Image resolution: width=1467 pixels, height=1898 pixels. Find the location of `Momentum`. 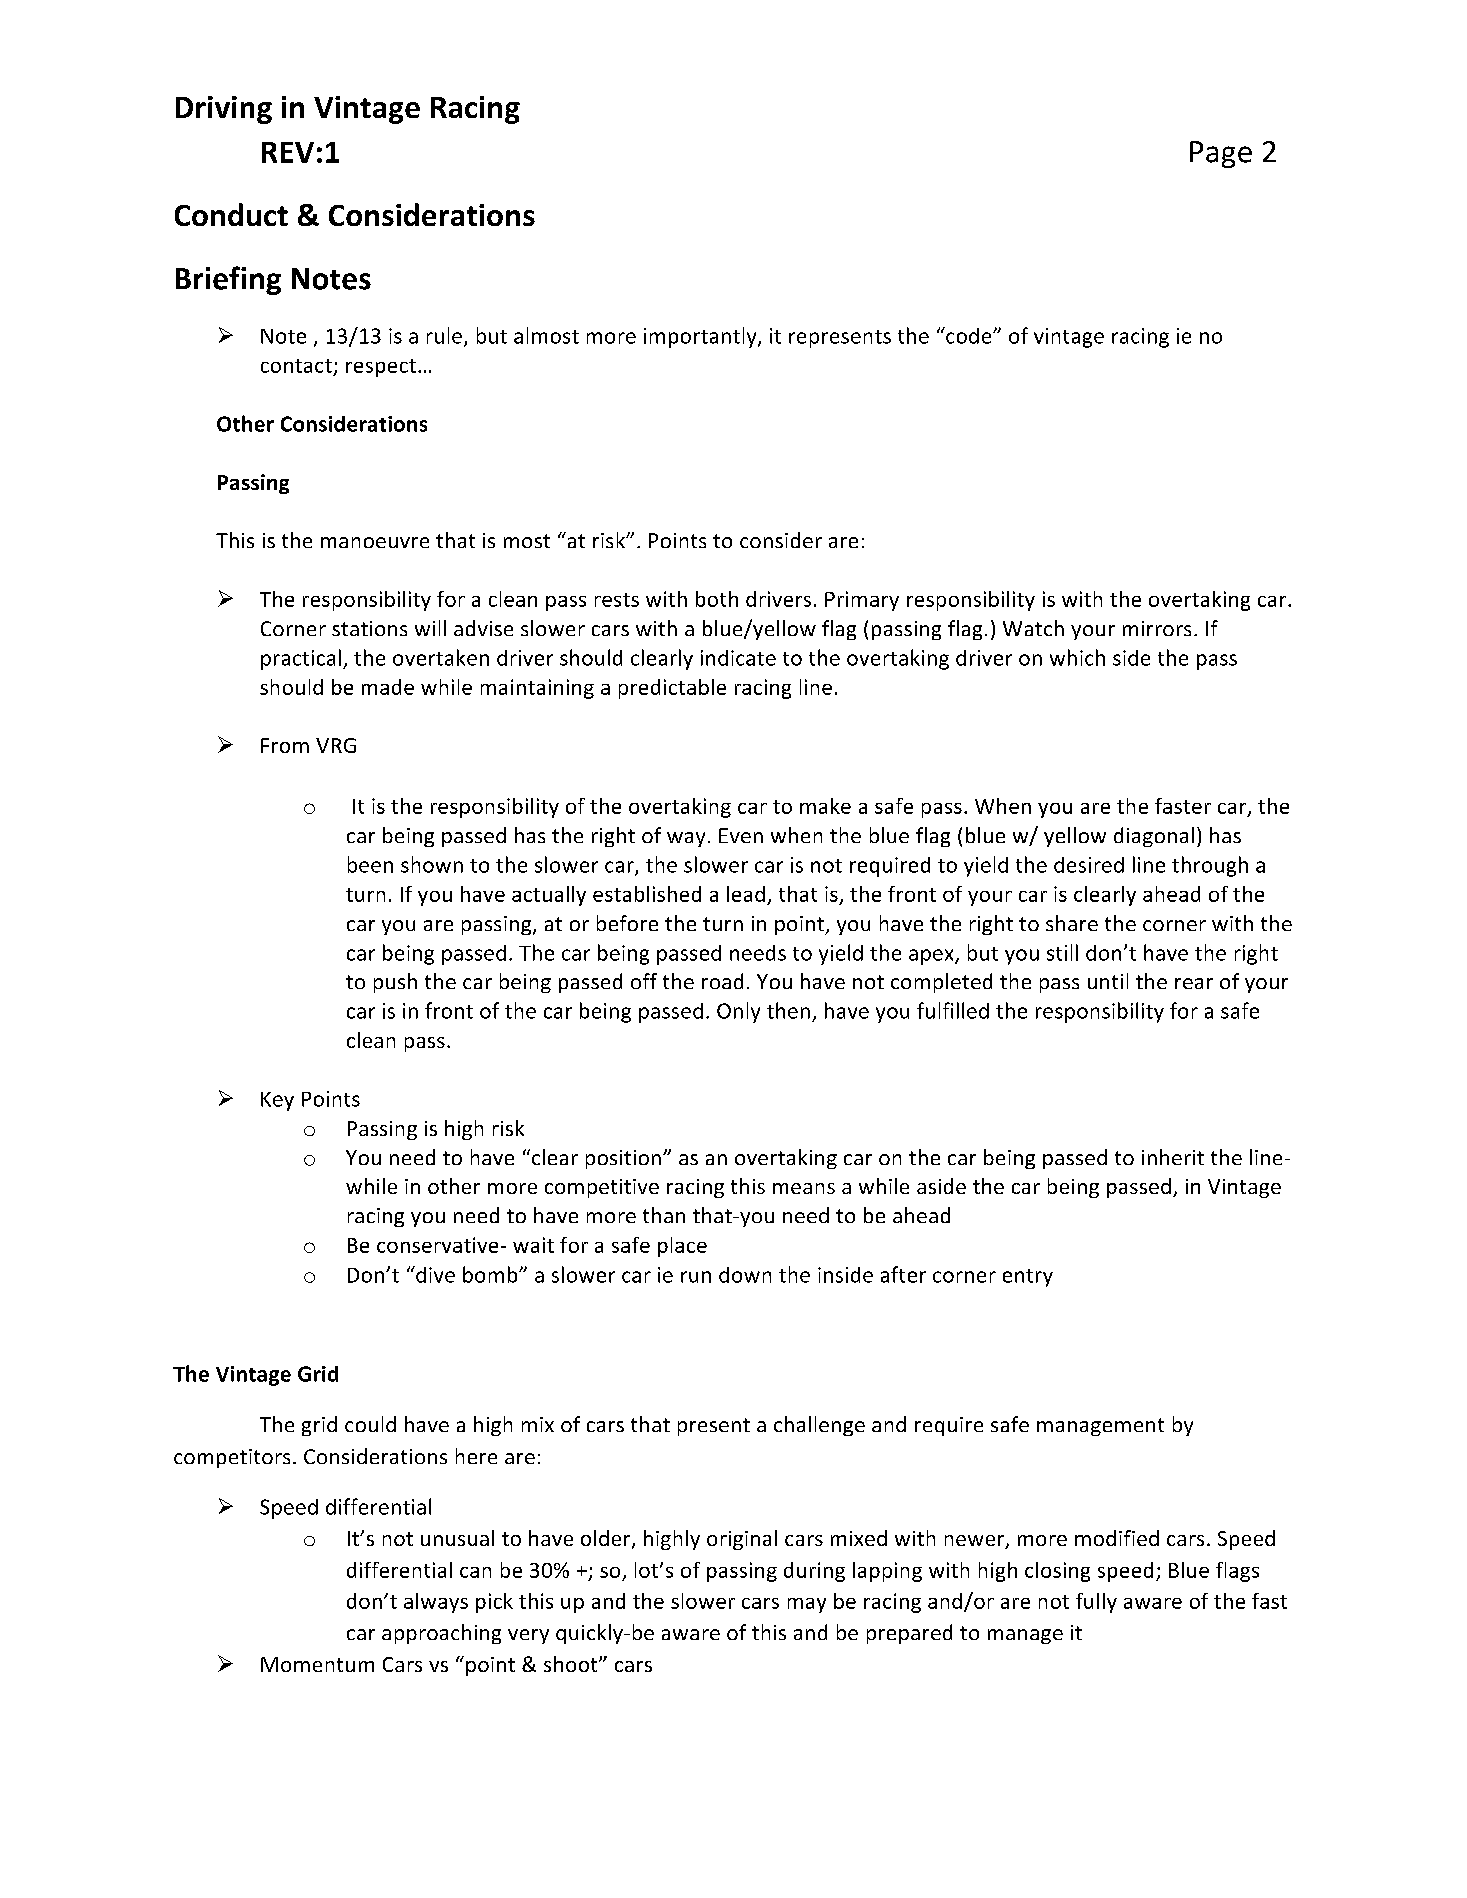

Momentum is located at coordinates (317, 1664).
